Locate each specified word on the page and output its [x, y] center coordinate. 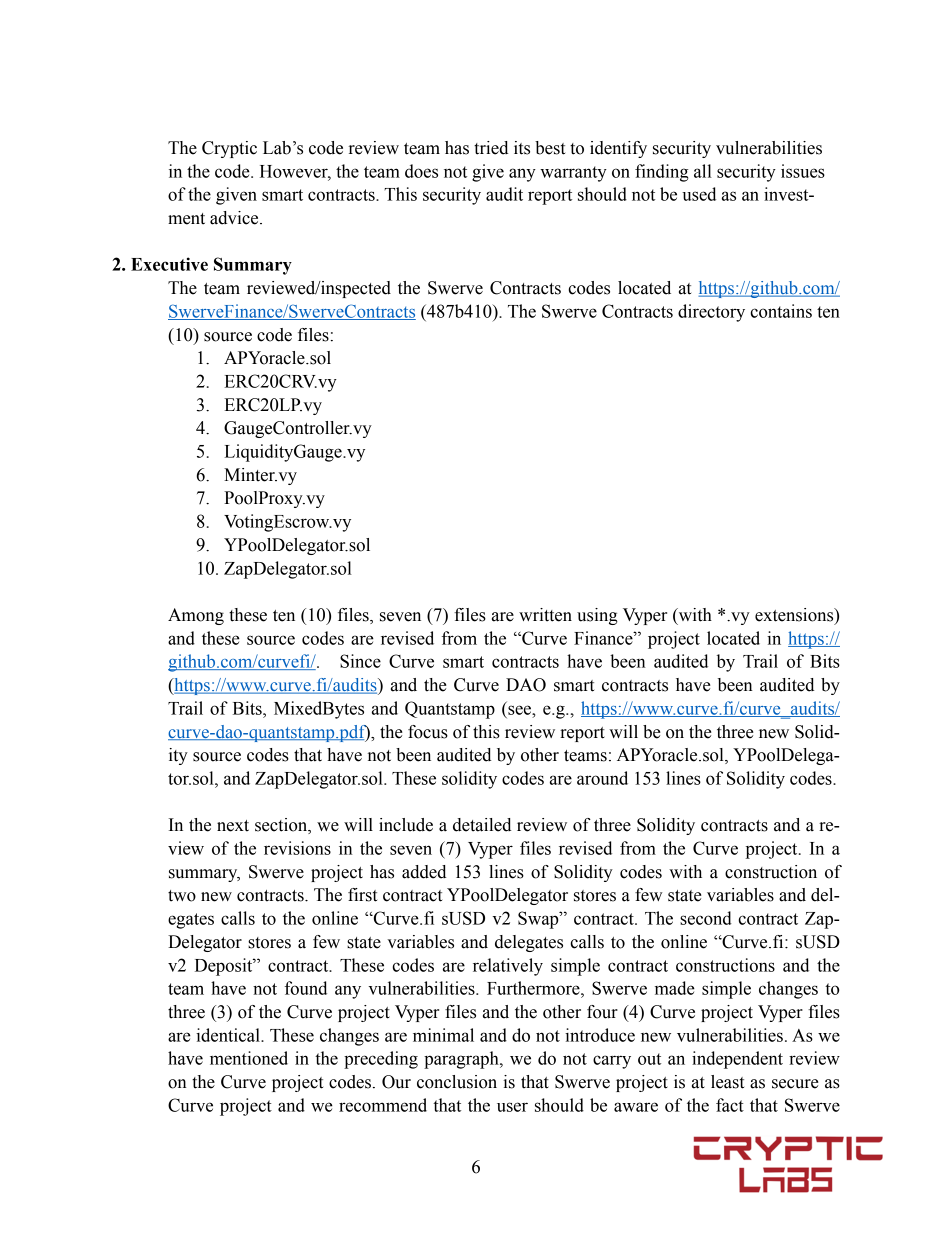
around [602, 778]
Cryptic [229, 149]
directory [711, 313]
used [699, 194]
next [233, 826]
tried [491, 148]
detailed [482, 825]
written [545, 615]
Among [196, 616]
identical [229, 1035]
